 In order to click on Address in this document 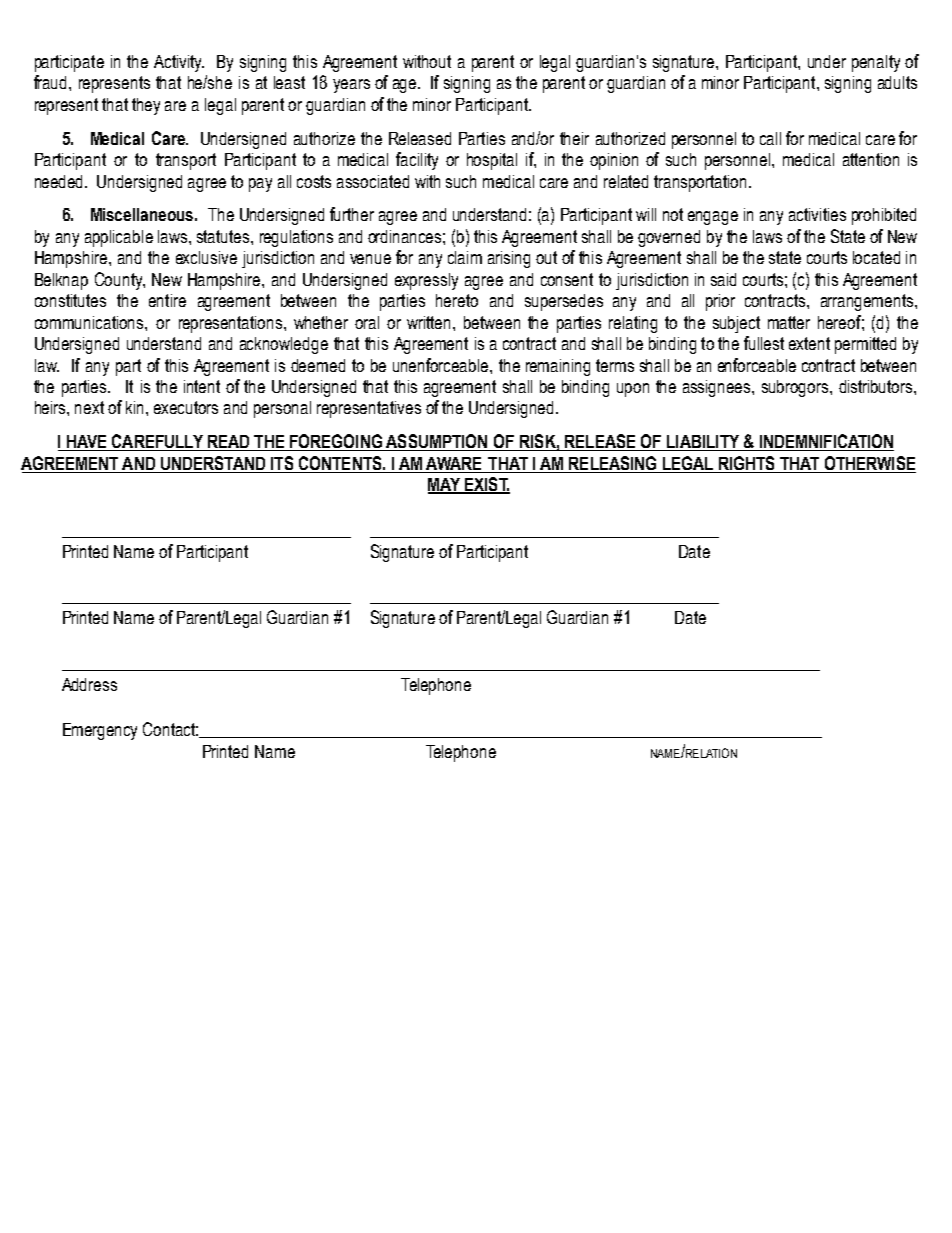, I will do `click(89, 684)`.
